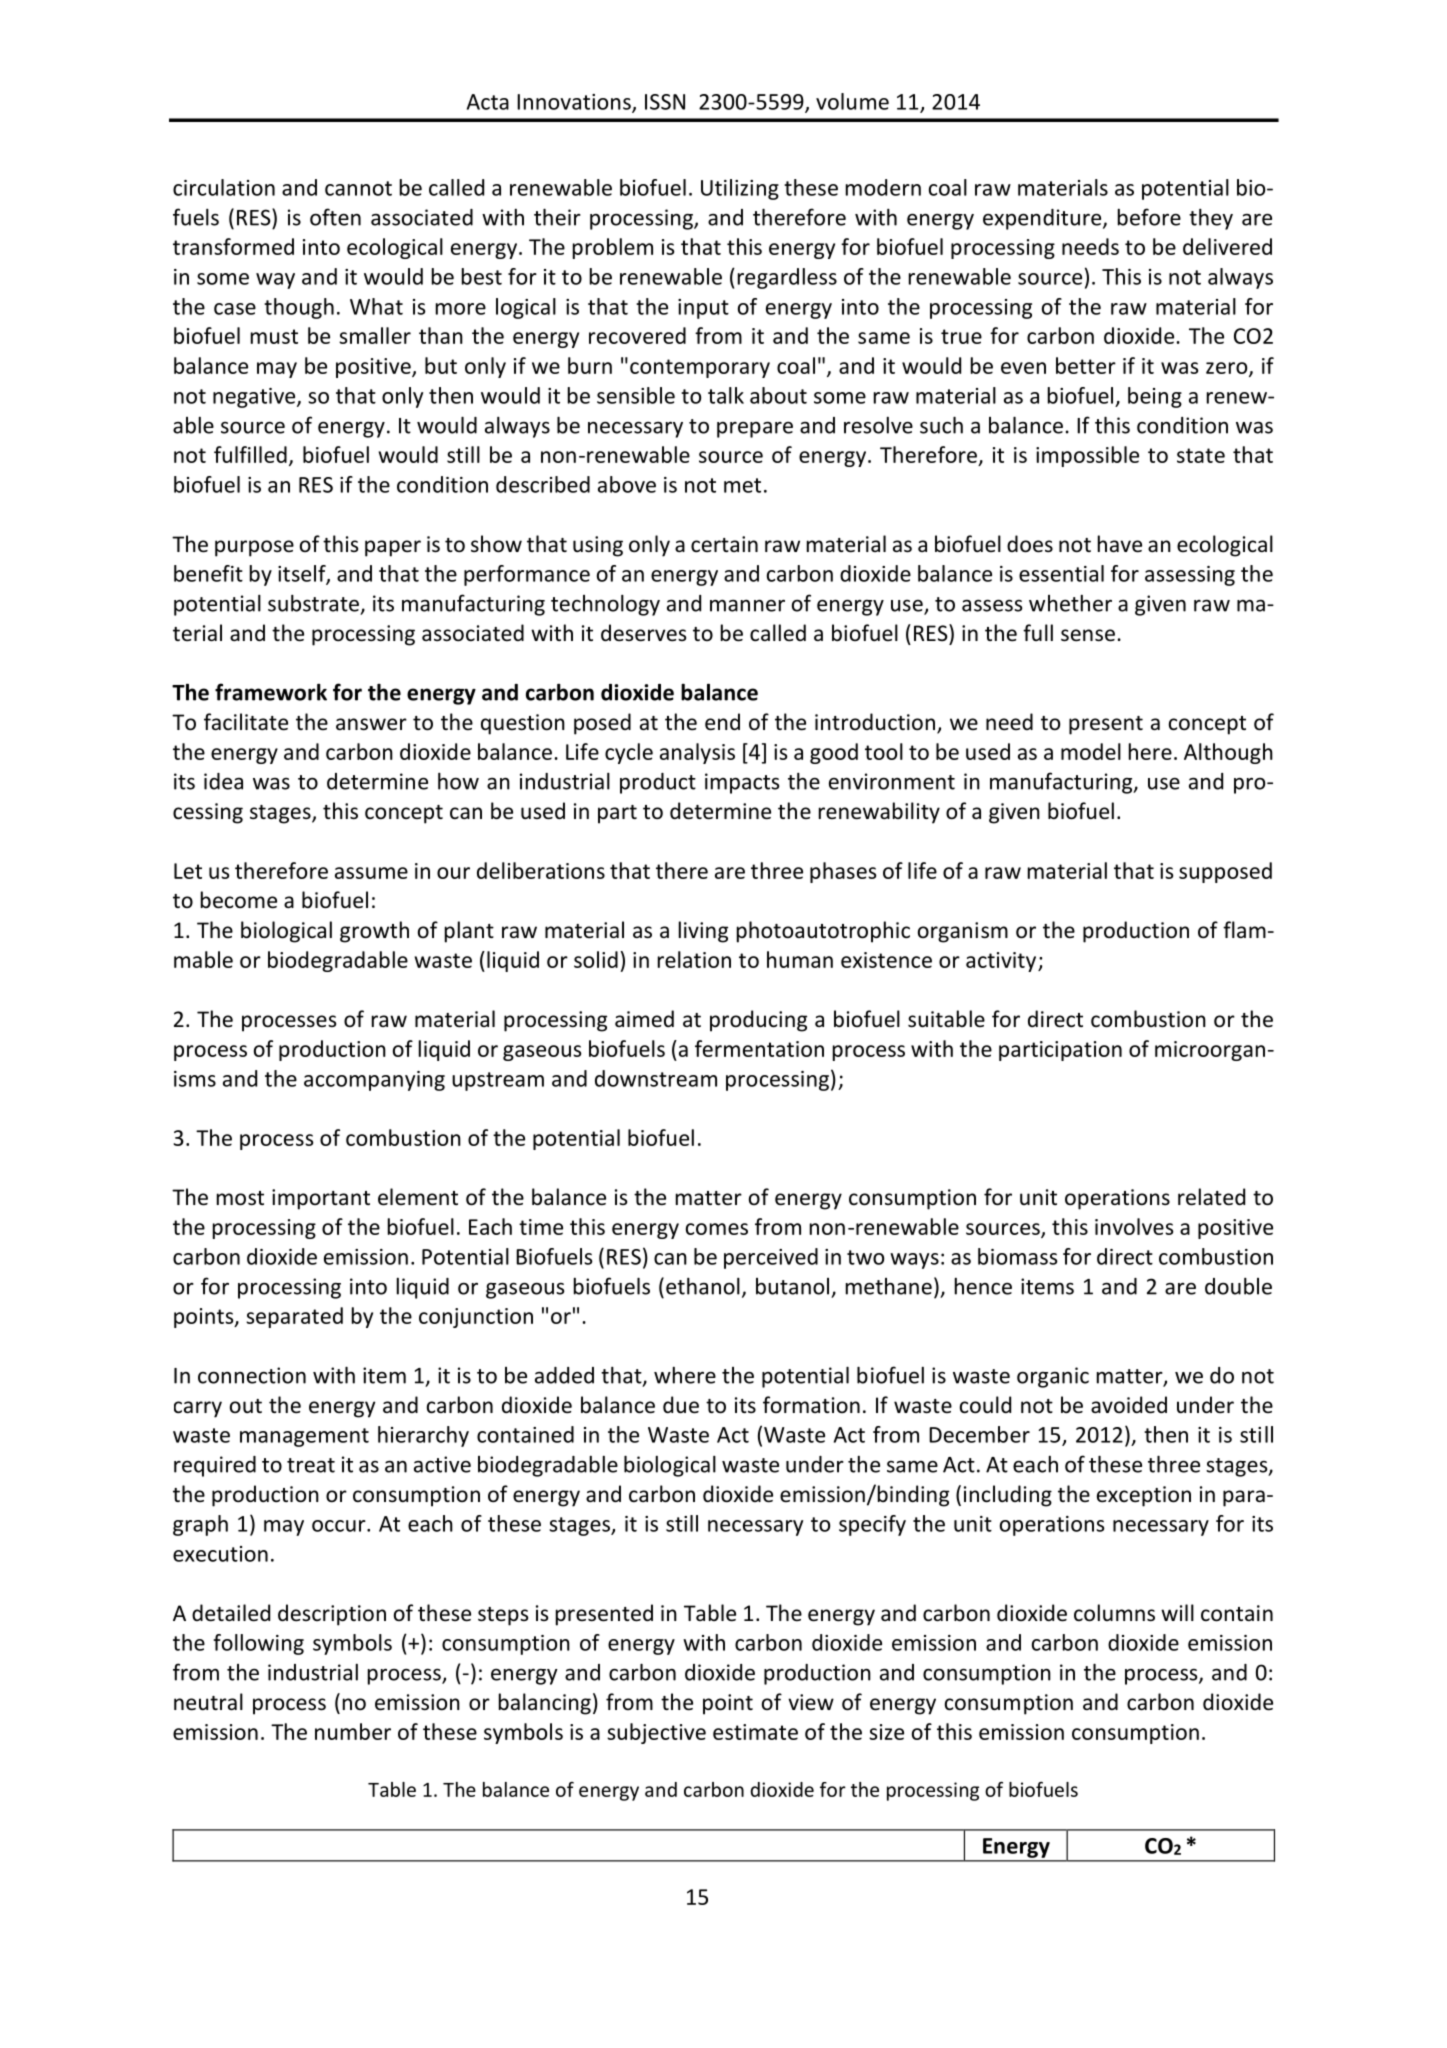 The image size is (1447, 2048). Describe the element at coordinates (353, 1731) in the screenshot. I see `number` at that location.
